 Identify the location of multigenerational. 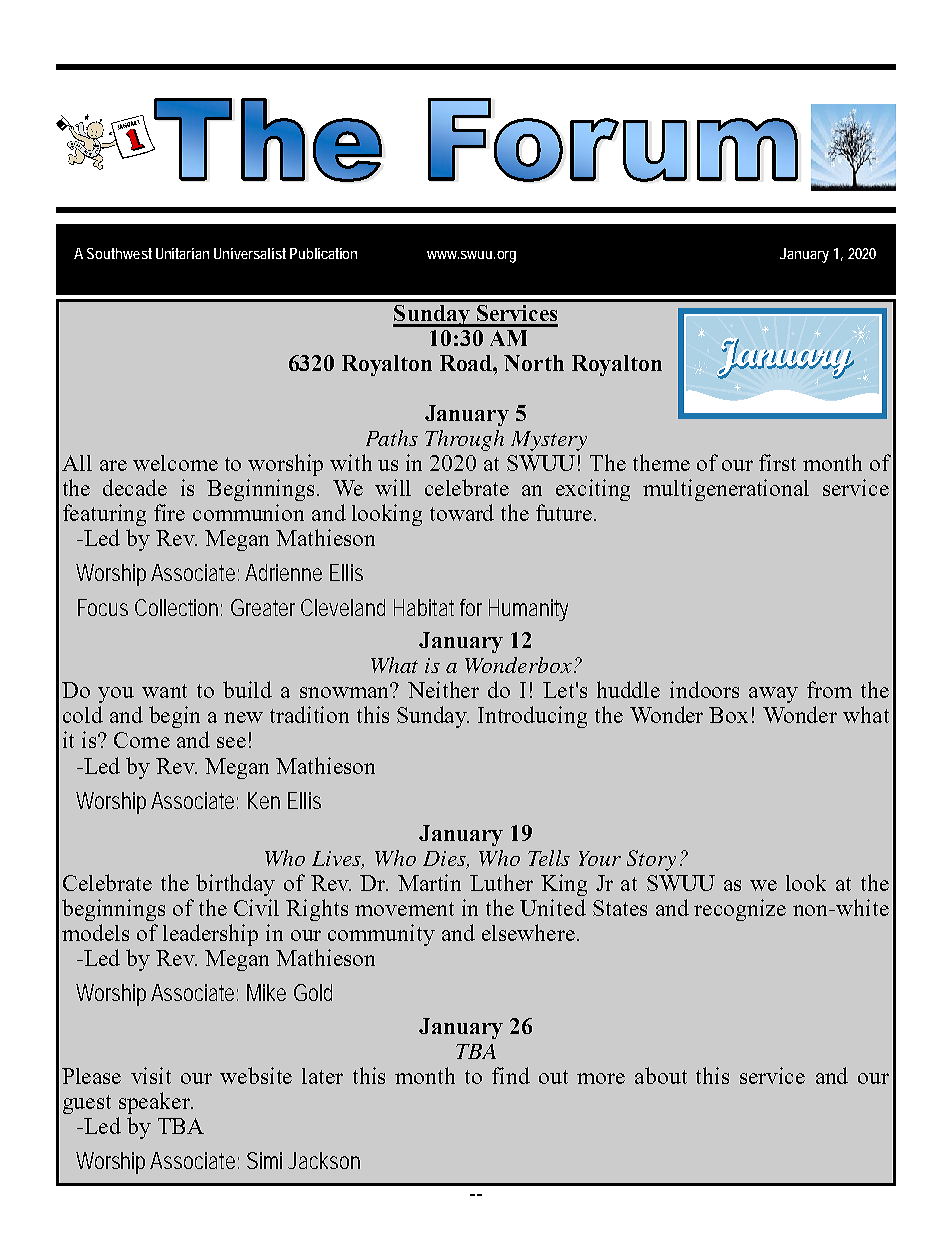
(726, 490).
